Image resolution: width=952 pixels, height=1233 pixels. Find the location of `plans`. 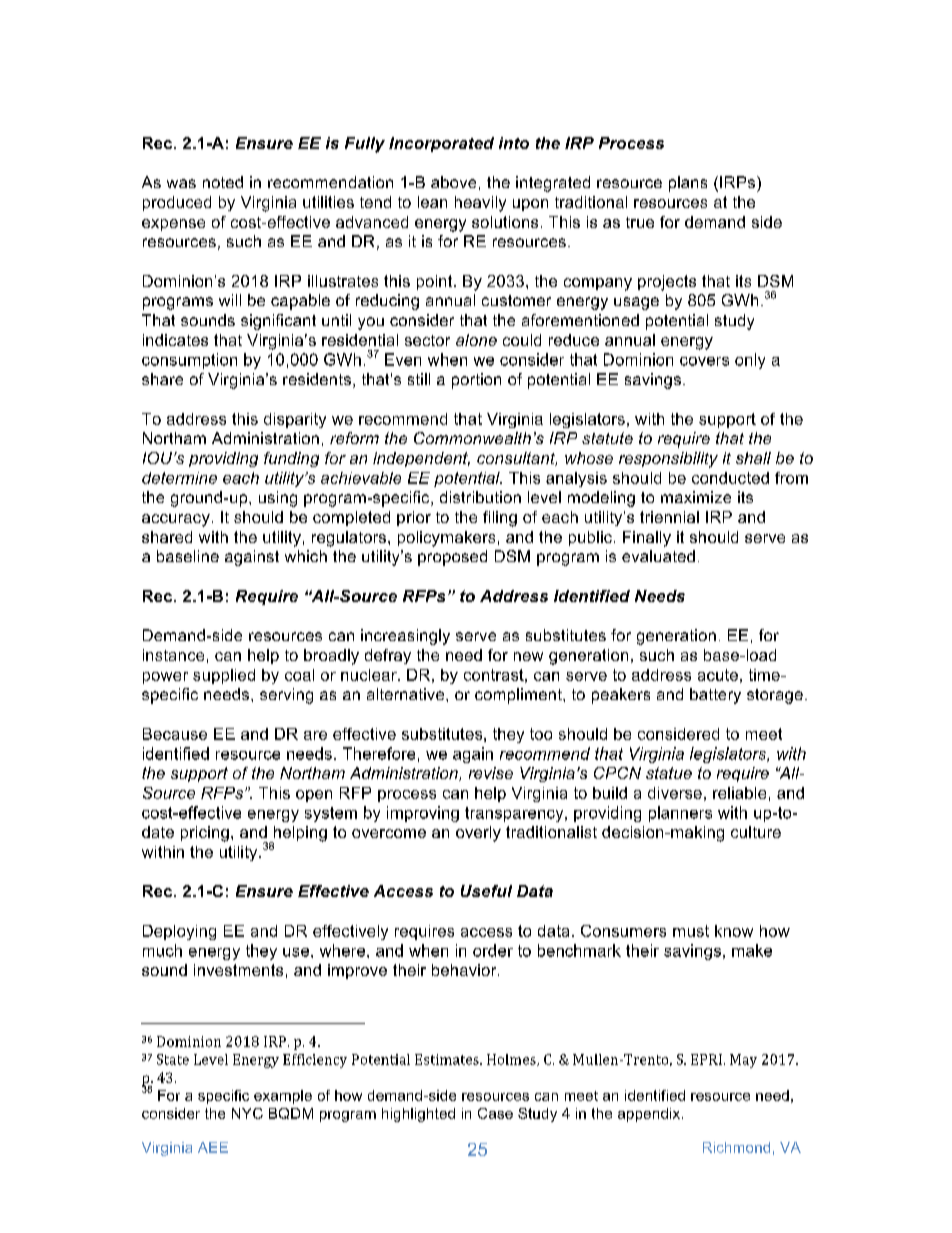

plans is located at coordinates (688, 184).
